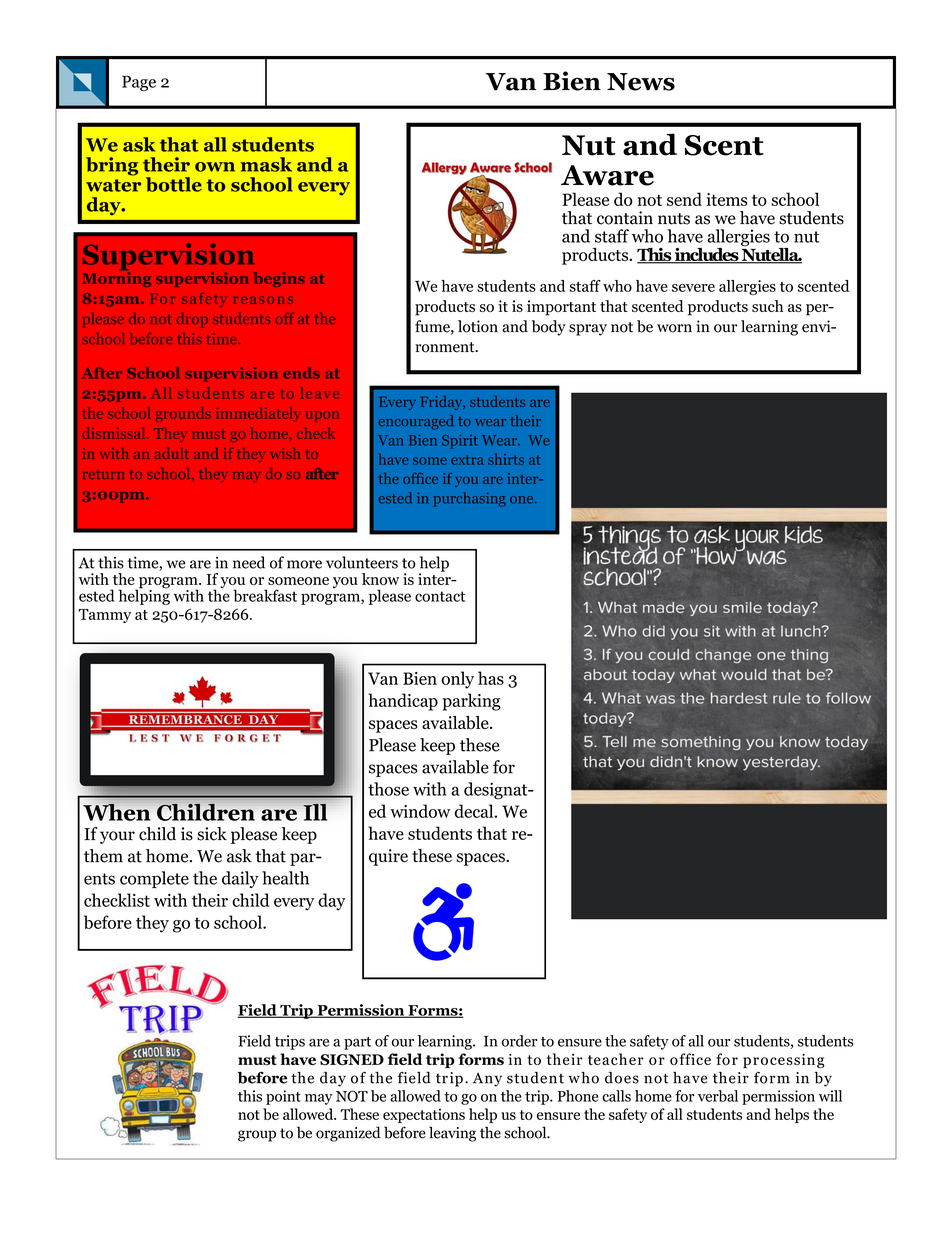  Describe the element at coordinates (718, 1096) in the screenshot. I see `verbal` at that location.
